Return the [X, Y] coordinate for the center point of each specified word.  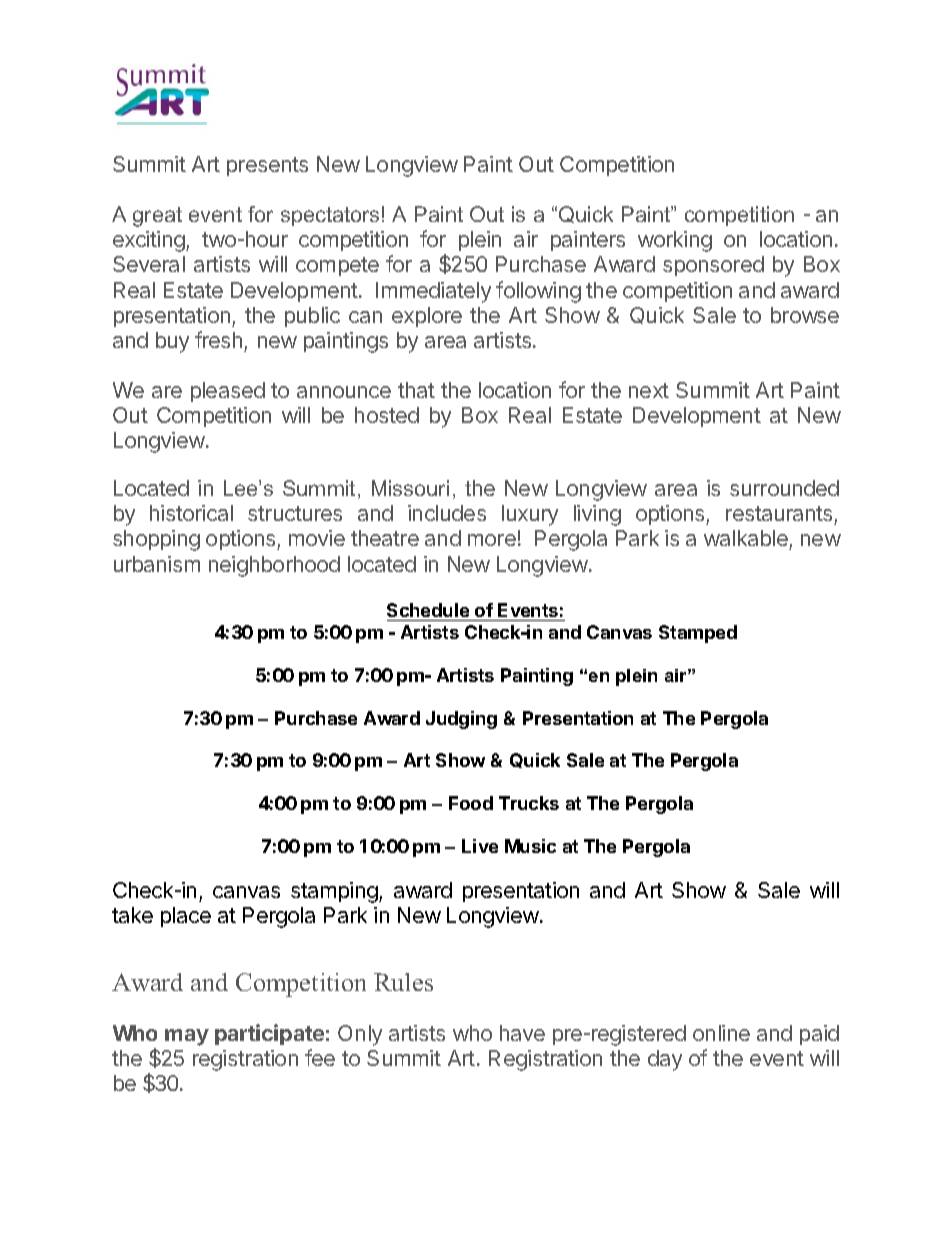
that [416, 390]
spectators [330, 216]
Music [530, 846]
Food [471, 803]
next [649, 390]
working [675, 241]
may [187, 1037]
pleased [228, 392]
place [186, 917]
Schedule [428, 610]
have [522, 1033]
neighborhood [274, 566]
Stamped [698, 634]
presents [267, 166]
